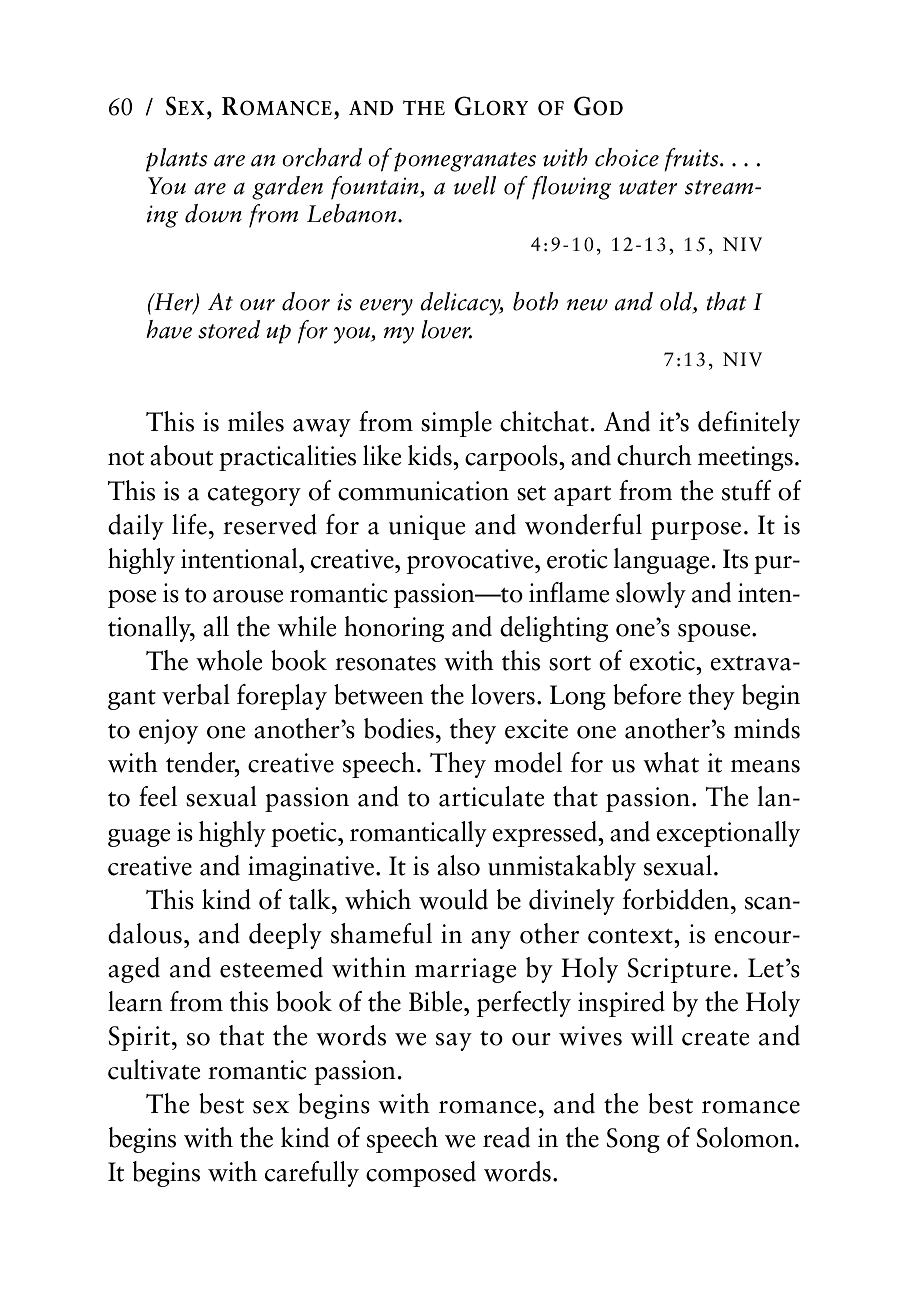  What do you see at coordinates (158, 796) in the page?
I see `feel` at bounding box center [158, 796].
